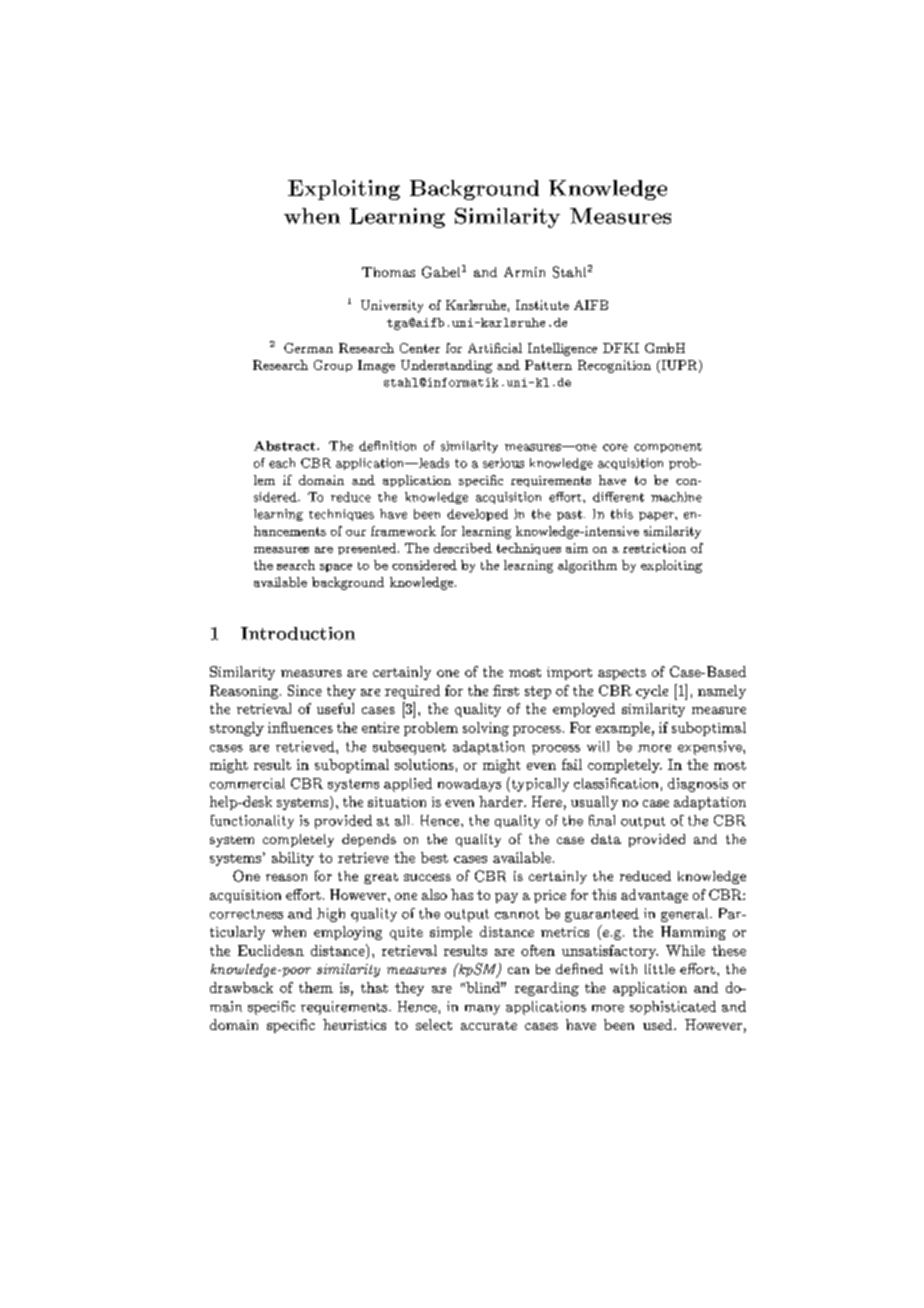  What do you see at coordinates (308, 348) in the screenshot?
I see `German` at bounding box center [308, 348].
